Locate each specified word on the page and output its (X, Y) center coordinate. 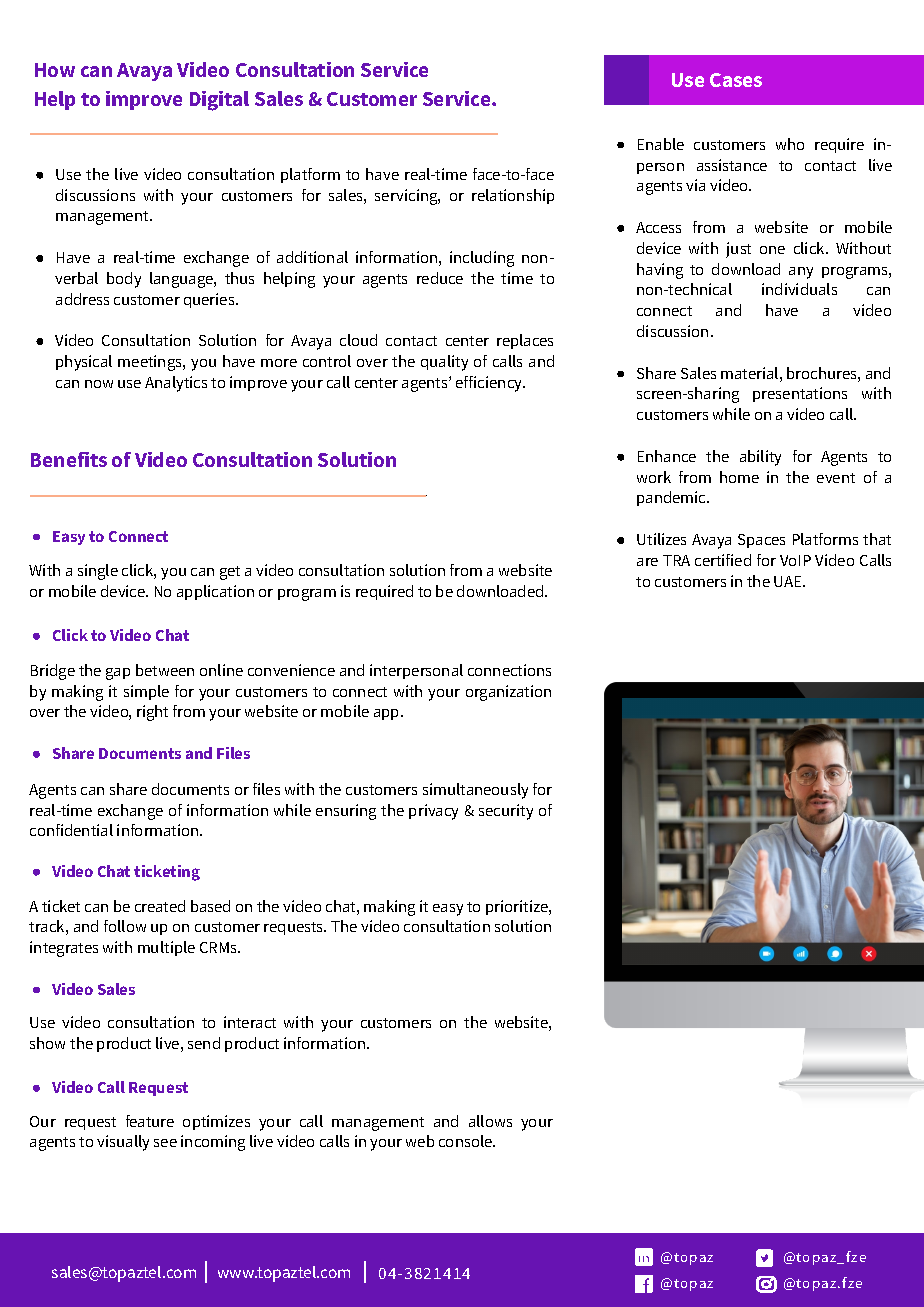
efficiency (490, 384)
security (506, 812)
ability (760, 458)
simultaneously (475, 791)
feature (150, 1121)
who (790, 144)
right (152, 713)
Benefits (69, 459)
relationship (513, 196)
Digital (219, 101)
